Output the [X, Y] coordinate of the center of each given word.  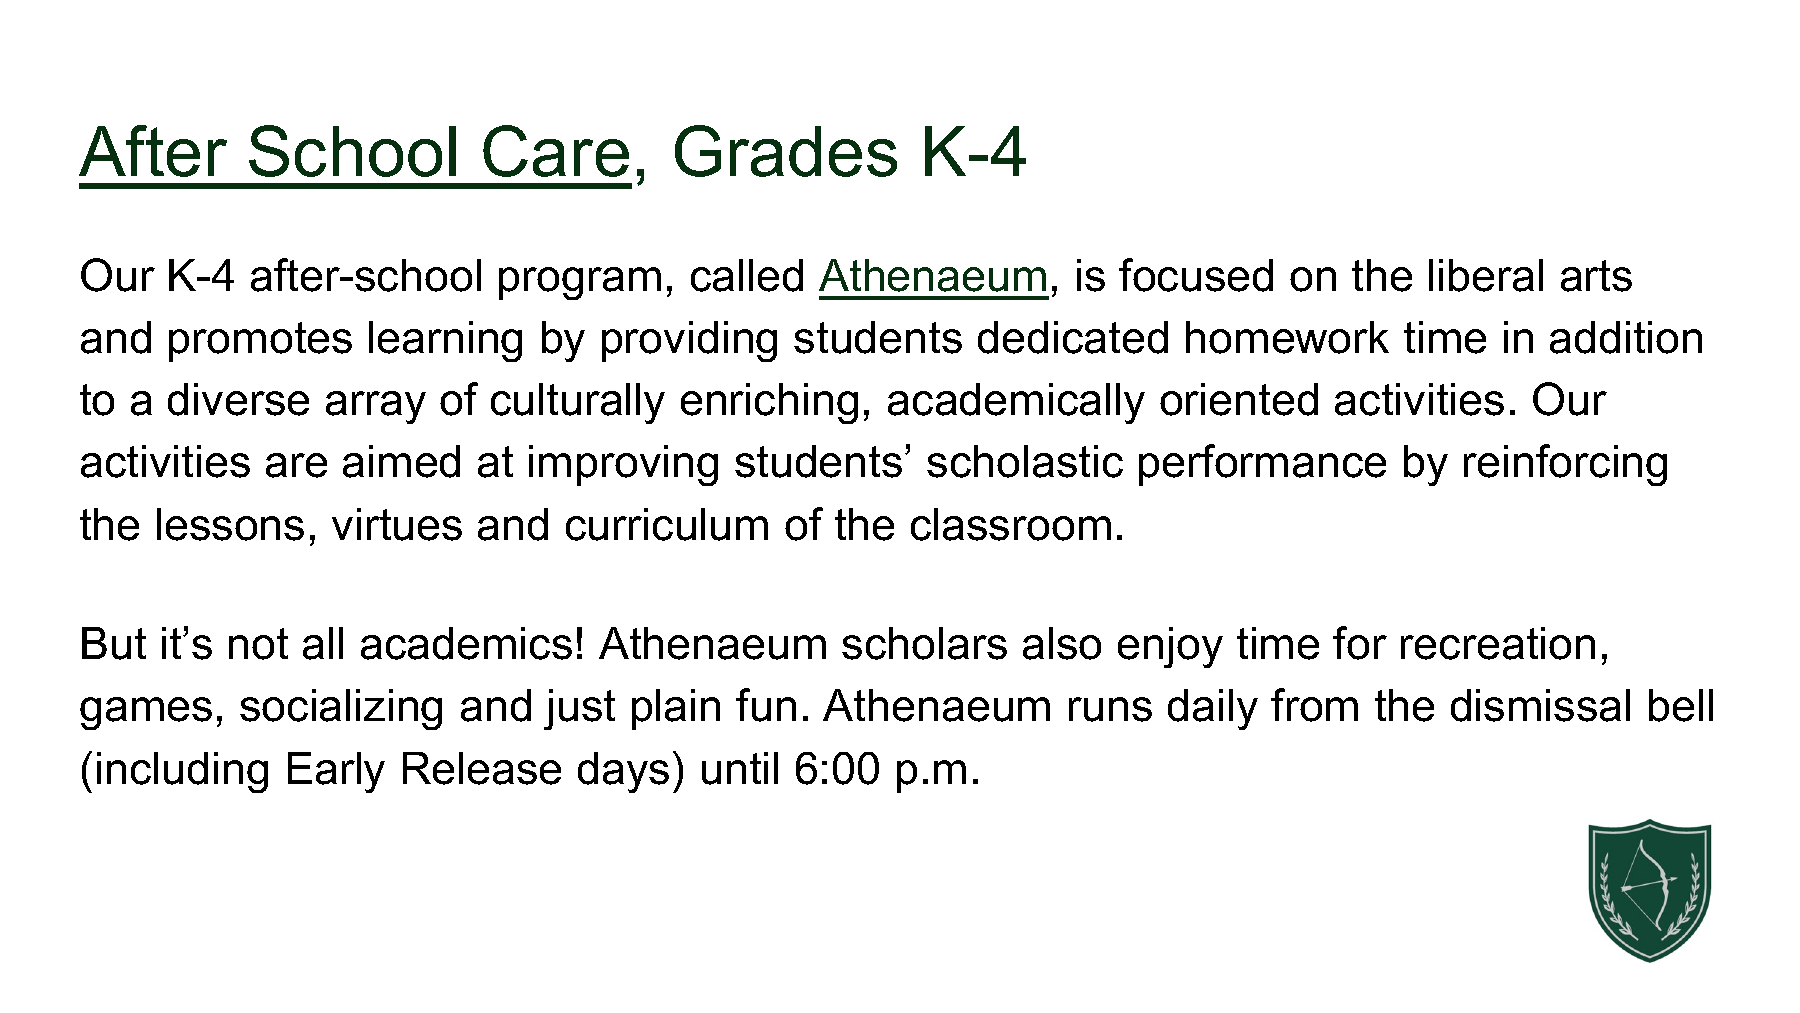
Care [556, 151]
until [740, 768]
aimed [401, 461]
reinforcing [1565, 465]
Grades [786, 151]
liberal [1486, 275]
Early [336, 772]
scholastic [1025, 461]
